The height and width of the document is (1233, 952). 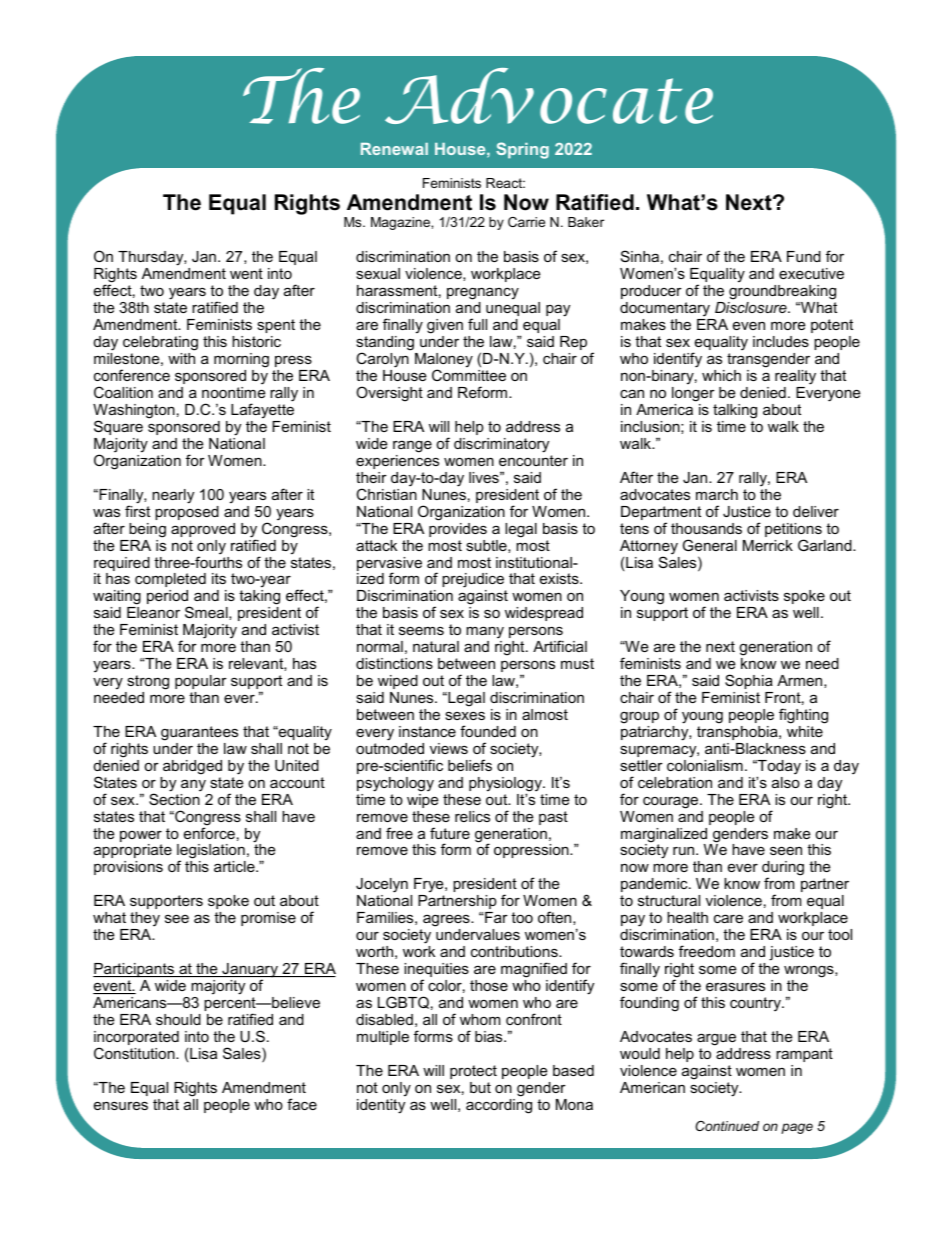 I want to click on talking, so click(x=735, y=411).
